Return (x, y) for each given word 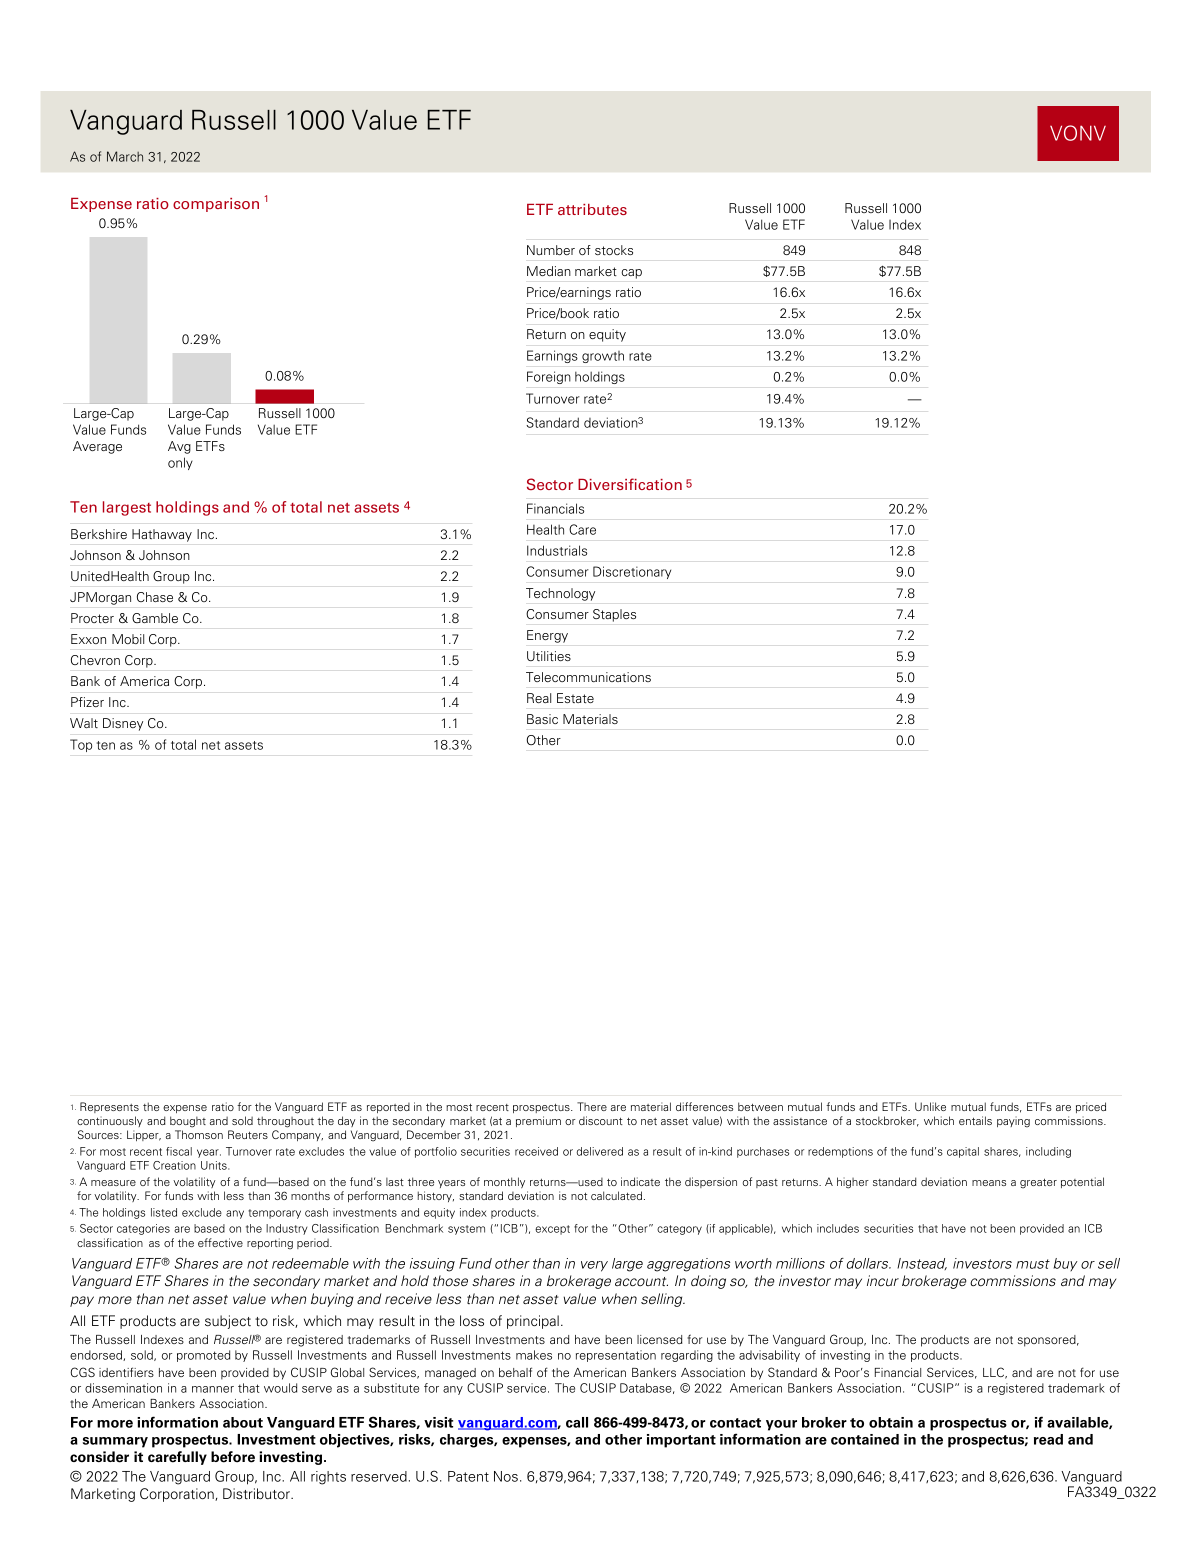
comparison (216, 205)
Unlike (930, 1106)
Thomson (199, 1134)
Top (81, 745)
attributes (592, 209)
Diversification (630, 484)
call (577, 1422)
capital (963, 1152)
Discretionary (632, 572)
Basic (542, 719)
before (233, 1457)
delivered (600, 1151)
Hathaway (162, 535)
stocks (614, 250)
